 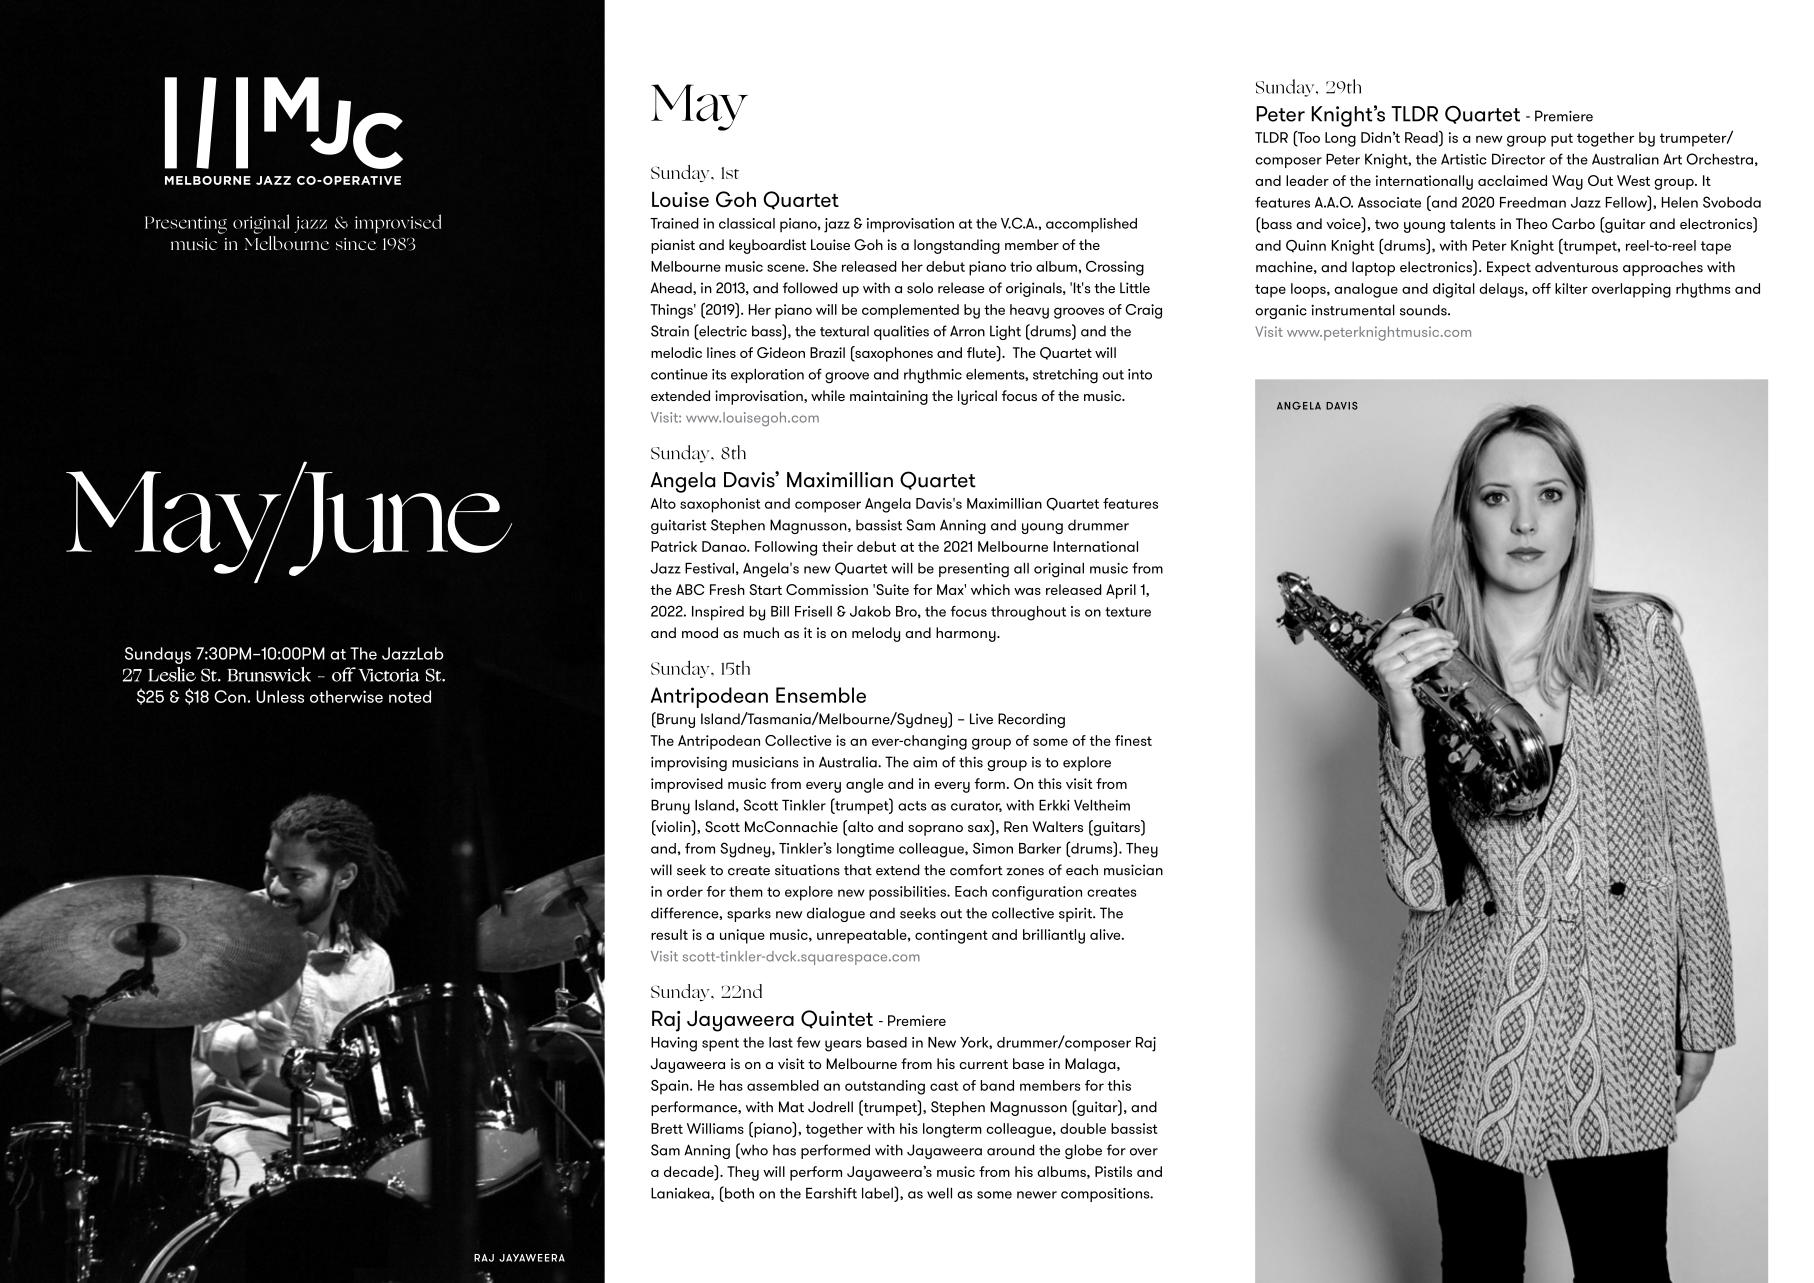 I want to click on since, so click(x=356, y=244).
